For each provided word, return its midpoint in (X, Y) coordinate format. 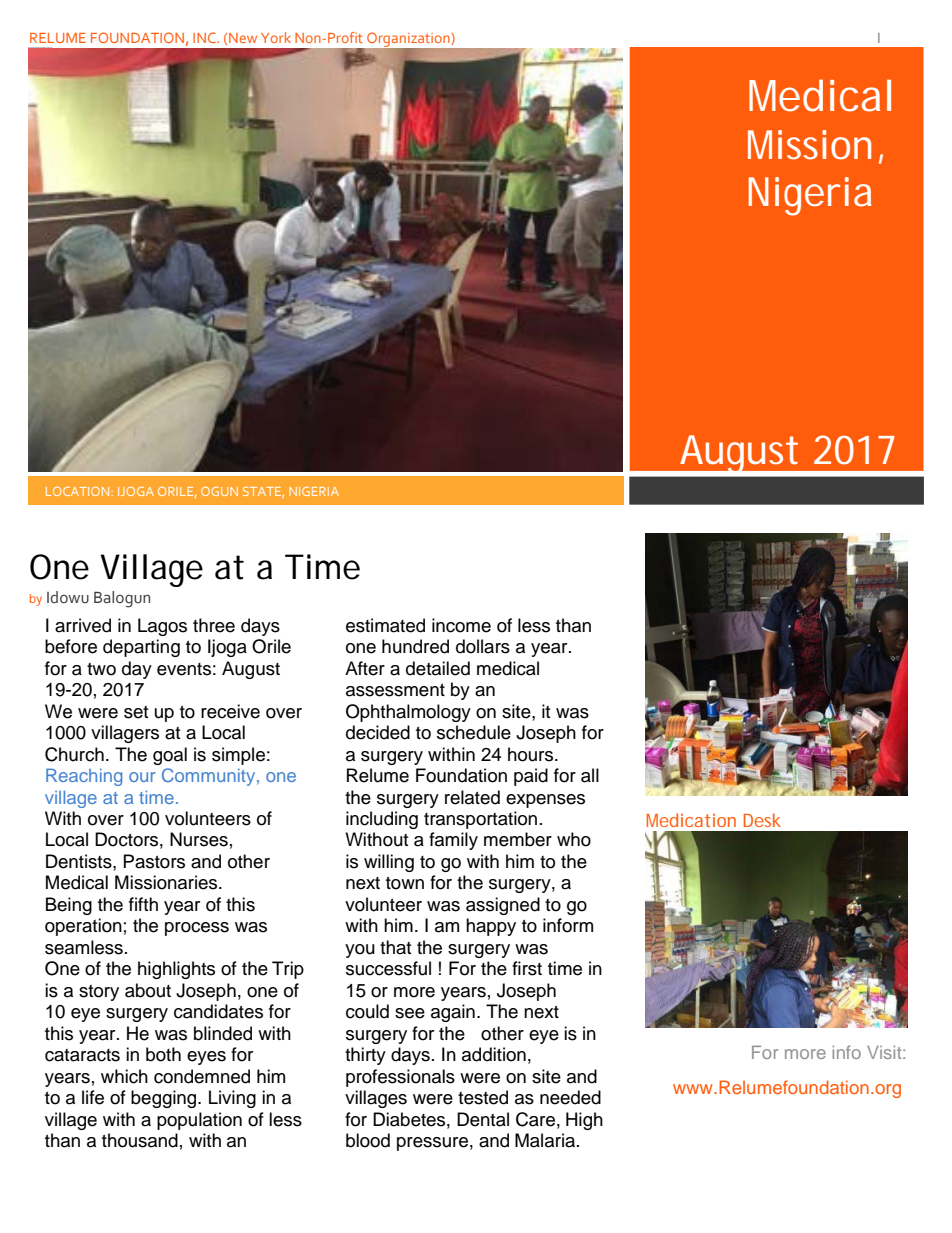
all (590, 775)
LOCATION (79, 491)
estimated (385, 625)
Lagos (162, 627)
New (243, 38)
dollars (483, 646)
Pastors (154, 861)
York (276, 37)
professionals (400, 1078)
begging (165, 1099)
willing (389, 863)
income (461, 625)
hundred (415, 646)
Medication (691, 820)
